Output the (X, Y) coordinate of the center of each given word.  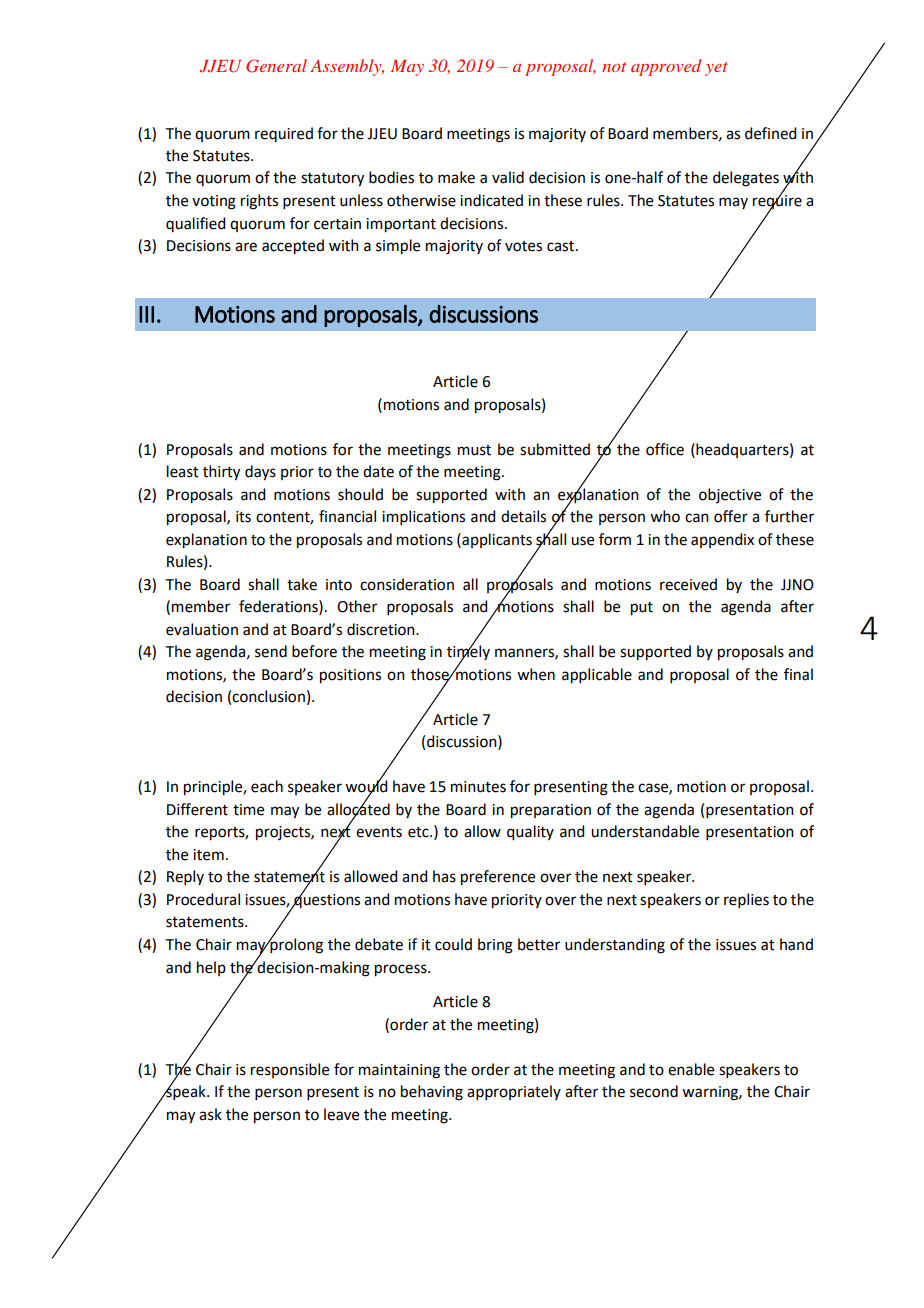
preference (498, 878)
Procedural (203, 899)
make (456, 177)
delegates (746, 179)
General (276, 66)
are (246, 247)
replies (746, 900)
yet (716, 69)
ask (210, 1114)
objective (730, 495)
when (536, 674)
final (798, 674)
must (474, 450)
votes (523, 246)
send (271, 651)
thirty (221, 473)
